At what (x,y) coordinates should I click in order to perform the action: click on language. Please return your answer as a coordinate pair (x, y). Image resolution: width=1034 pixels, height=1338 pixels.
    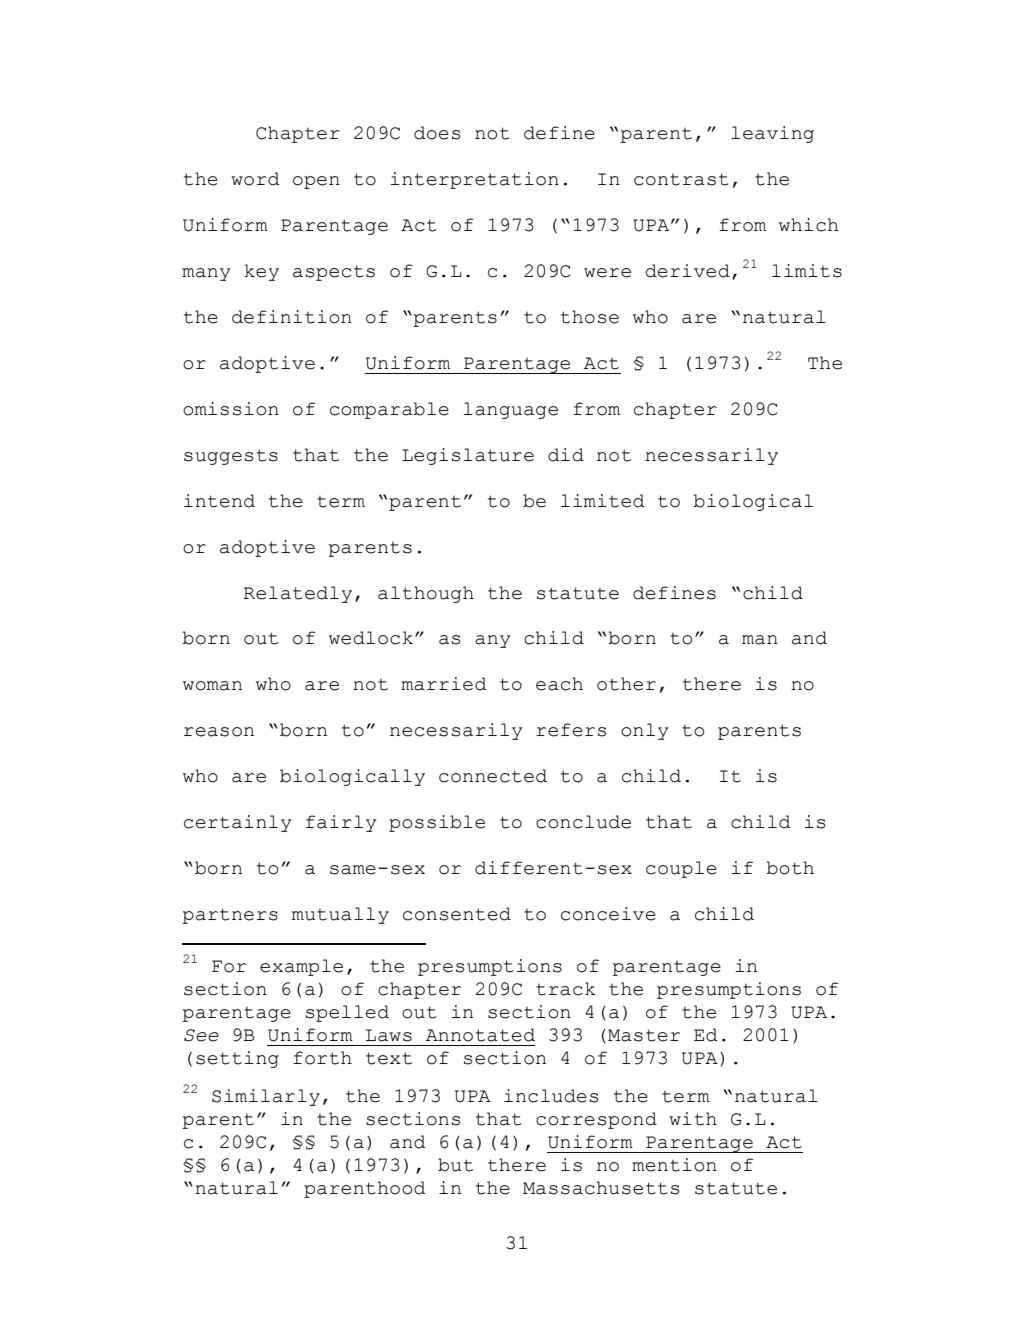
    Looking at the image, I should click on (511, 410).
